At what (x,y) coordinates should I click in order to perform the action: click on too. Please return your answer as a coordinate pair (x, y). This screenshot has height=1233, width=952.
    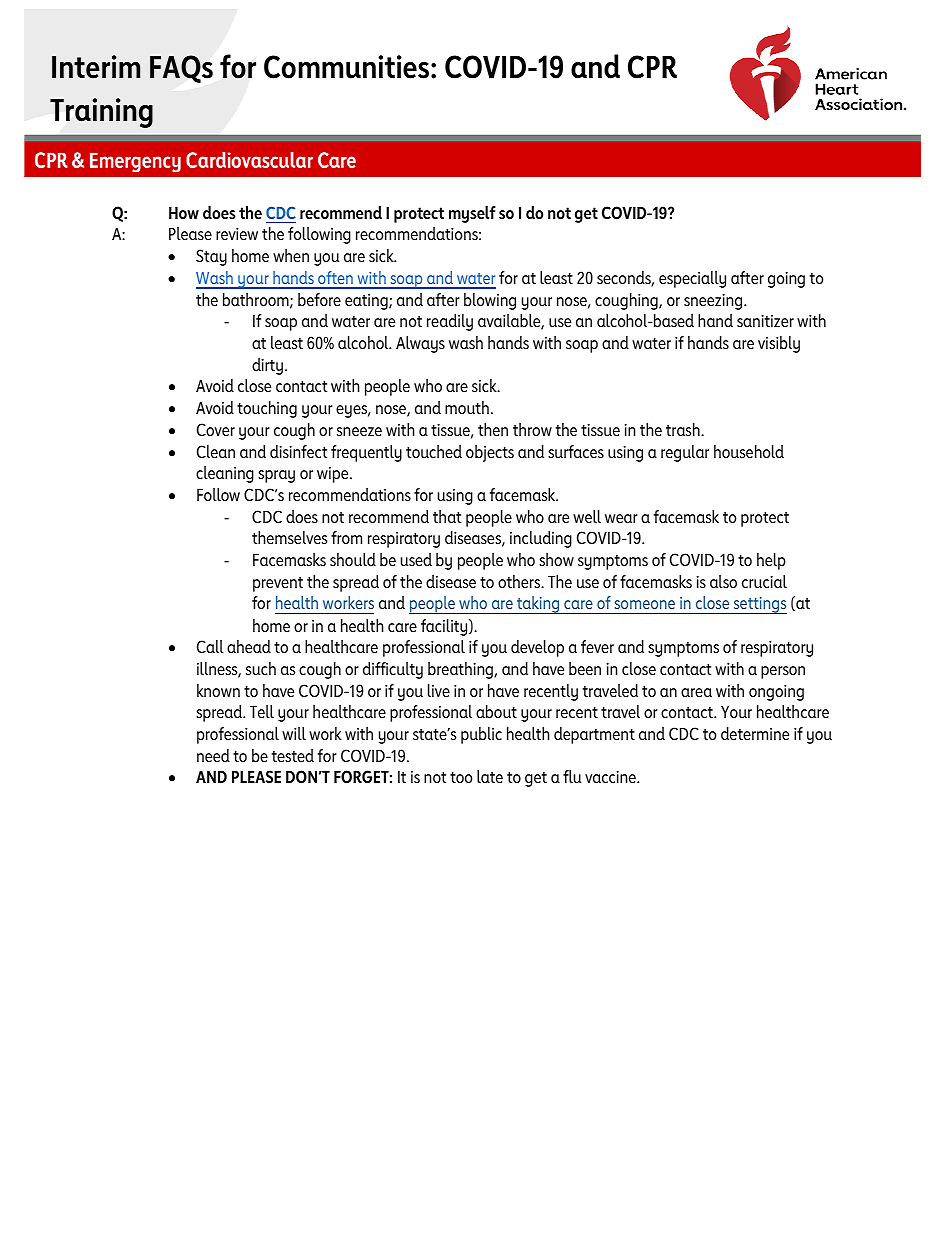
    Looking at the image, I should click on (461, 777).
